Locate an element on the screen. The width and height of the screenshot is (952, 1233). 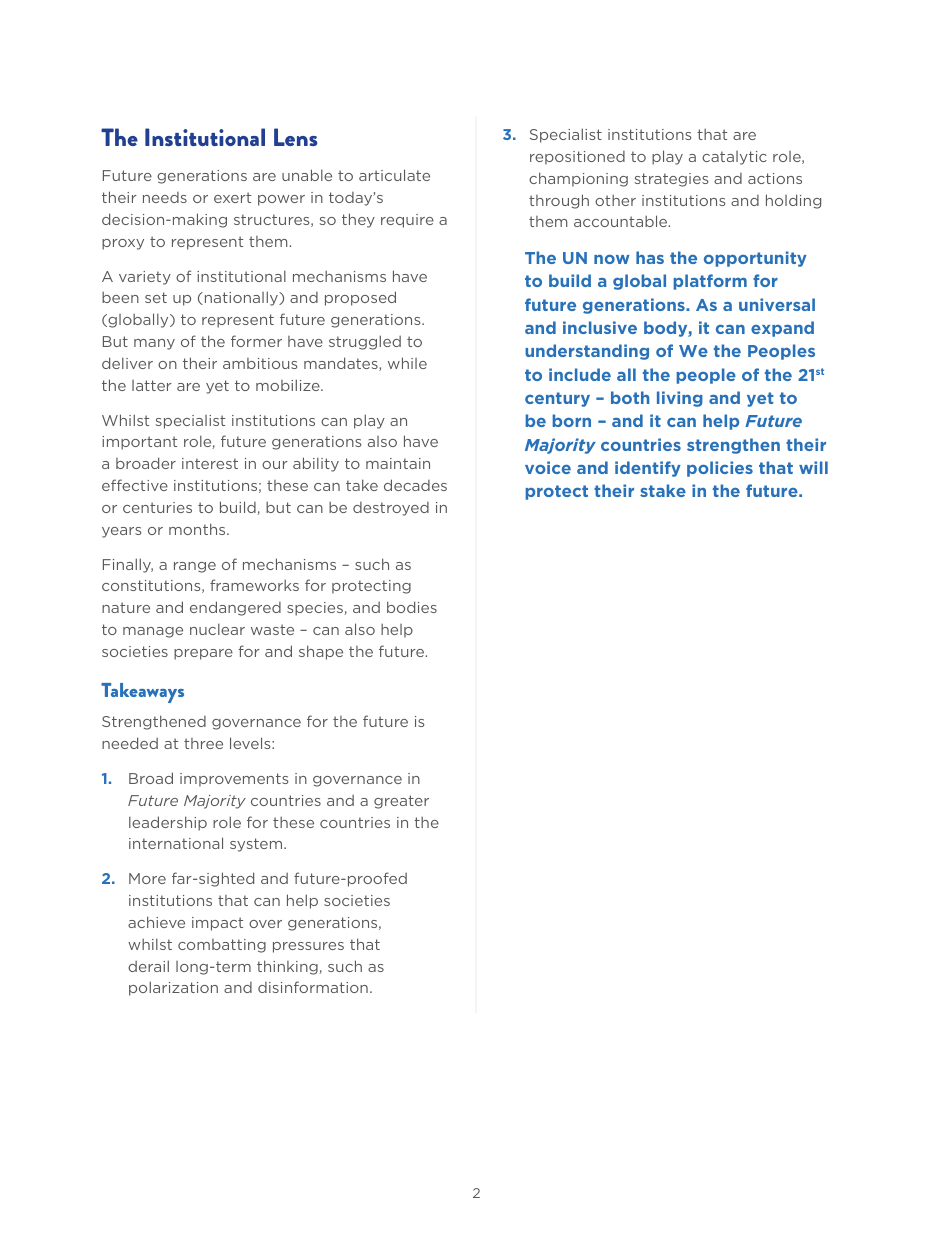
articulate is located at coordinates (394, 175).
